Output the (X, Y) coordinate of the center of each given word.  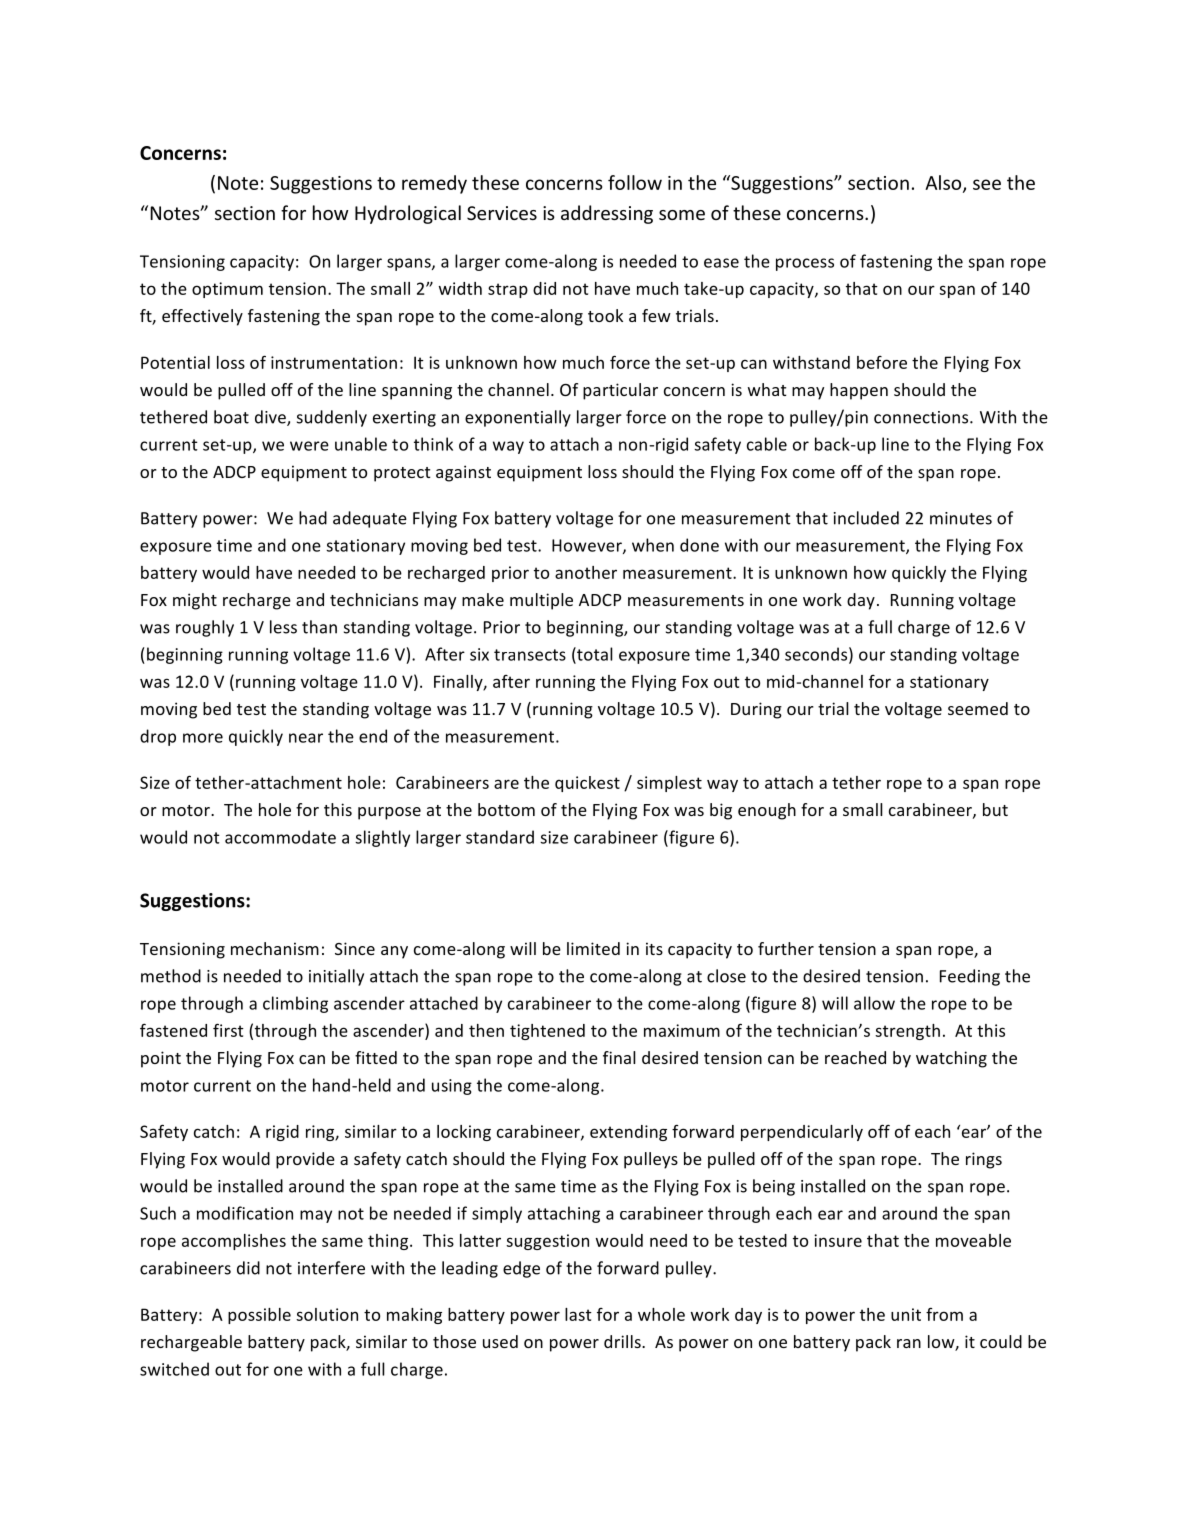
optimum (227, 290)
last (578, 1314)
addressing (607, 214)
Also (944, 183)
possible (259, 1316)
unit (906, 1314)
